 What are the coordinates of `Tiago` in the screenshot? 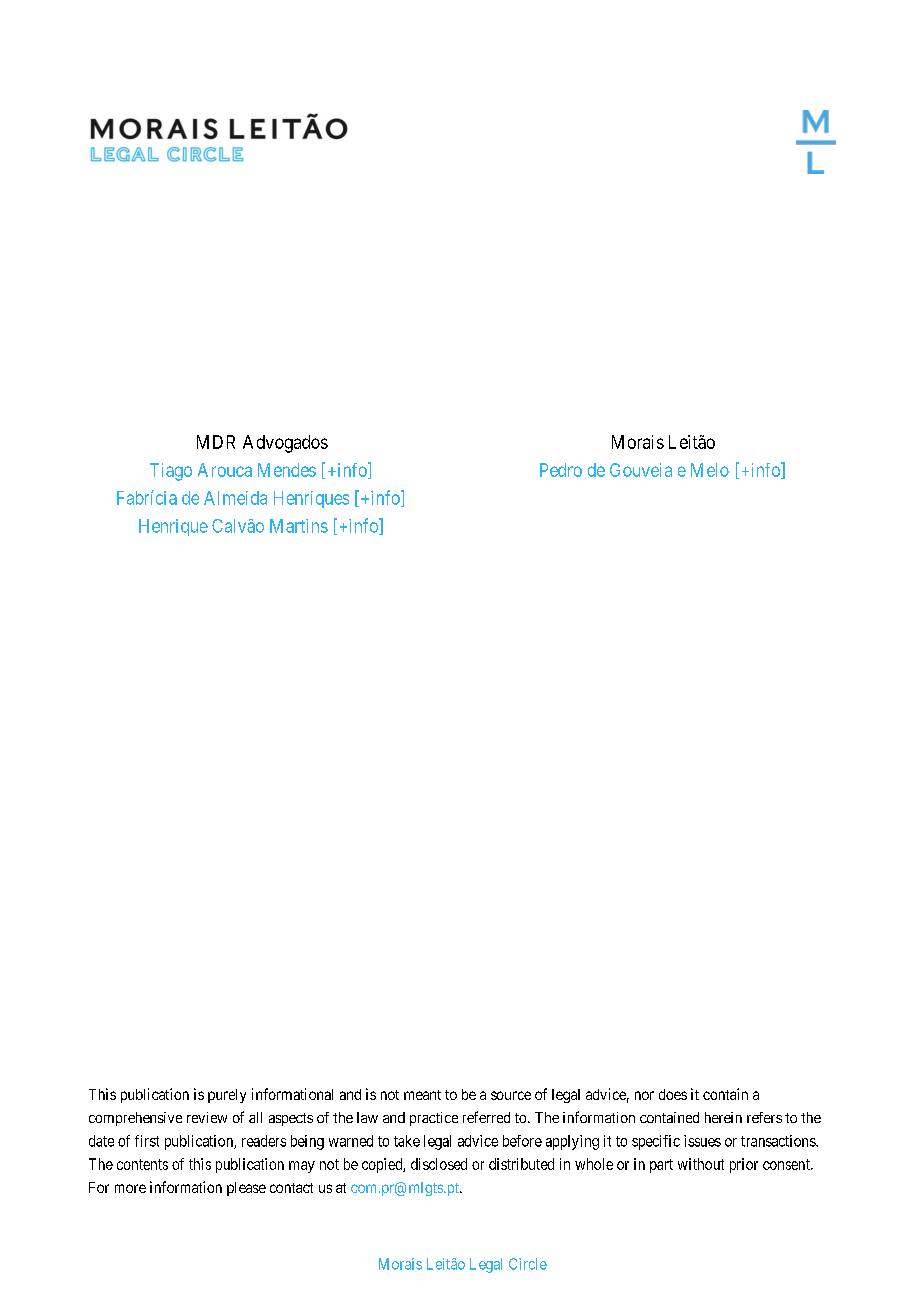 It's located at (171, 472).
